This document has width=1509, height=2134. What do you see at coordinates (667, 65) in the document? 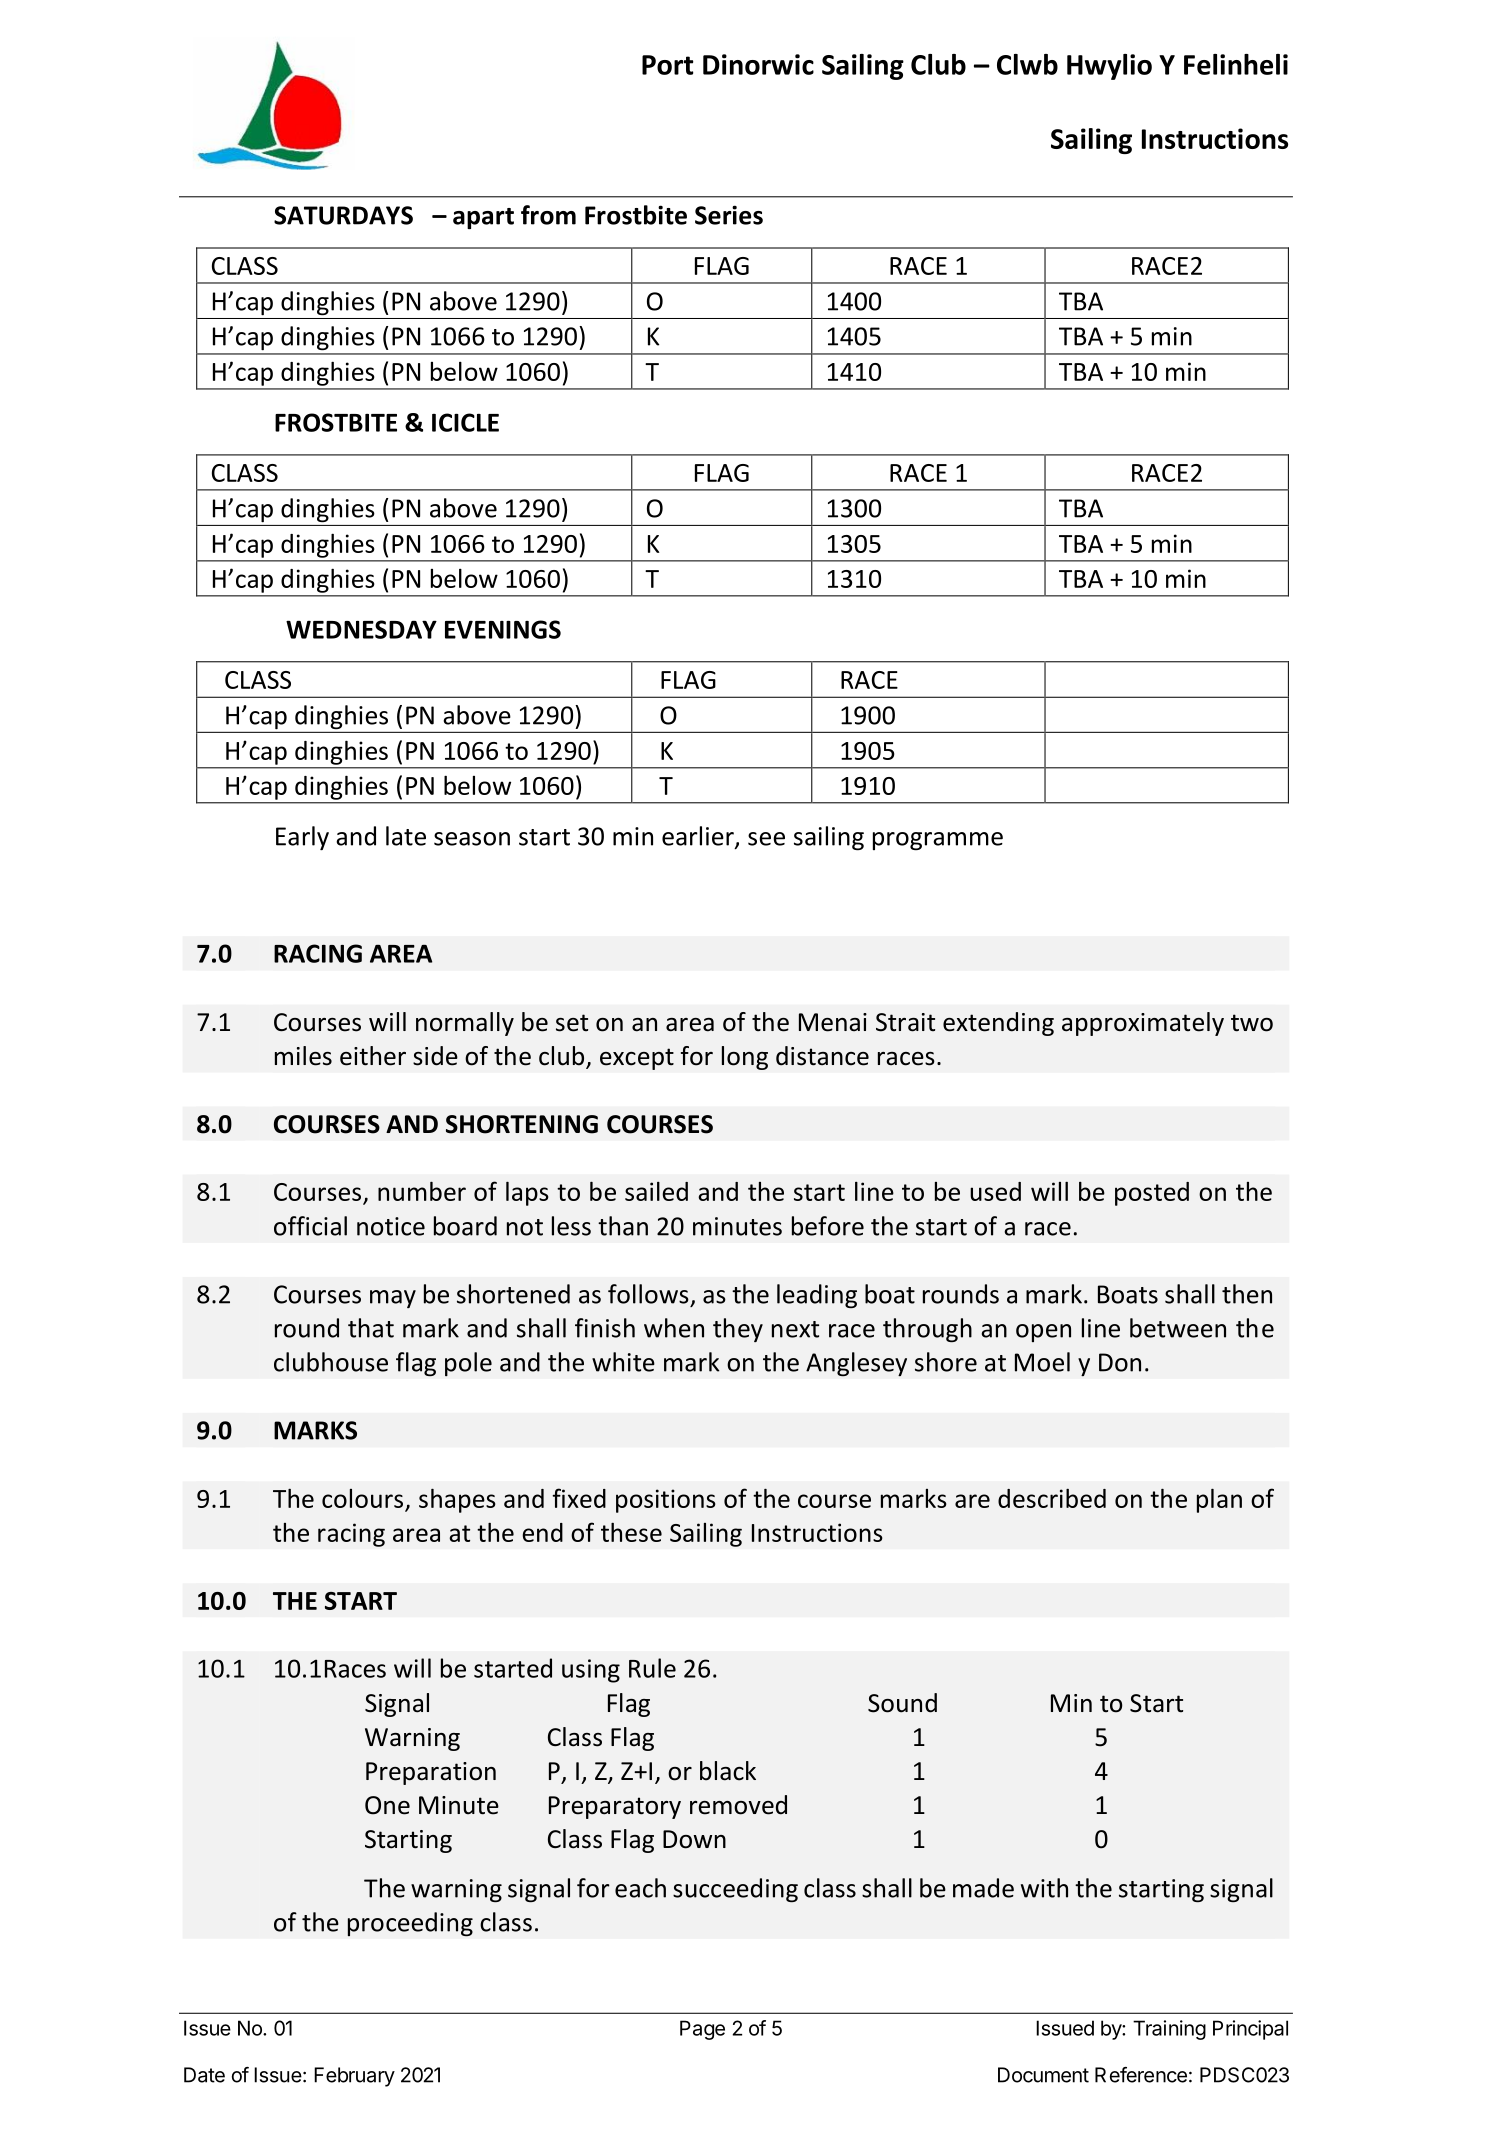
I see `Port` at bounding box center [667, 65].
